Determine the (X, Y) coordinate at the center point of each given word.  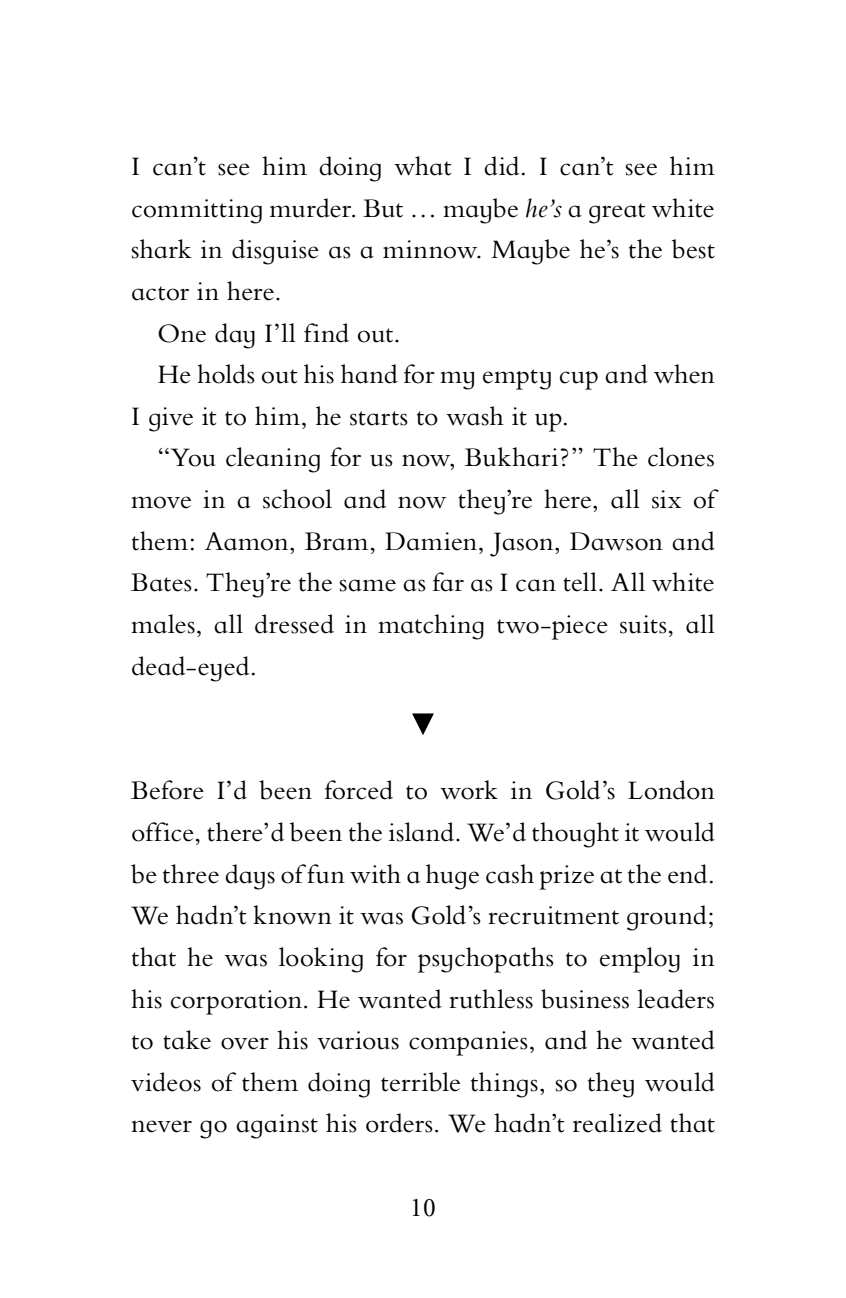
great (617, 213)
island (423, 832)
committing (197, 211)
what (422, 166)
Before (167, 790)
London (671, 790)
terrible (420, 1082)
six (666, 499)
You (191, 457)
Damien (431, 541)
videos (166, 1082)
